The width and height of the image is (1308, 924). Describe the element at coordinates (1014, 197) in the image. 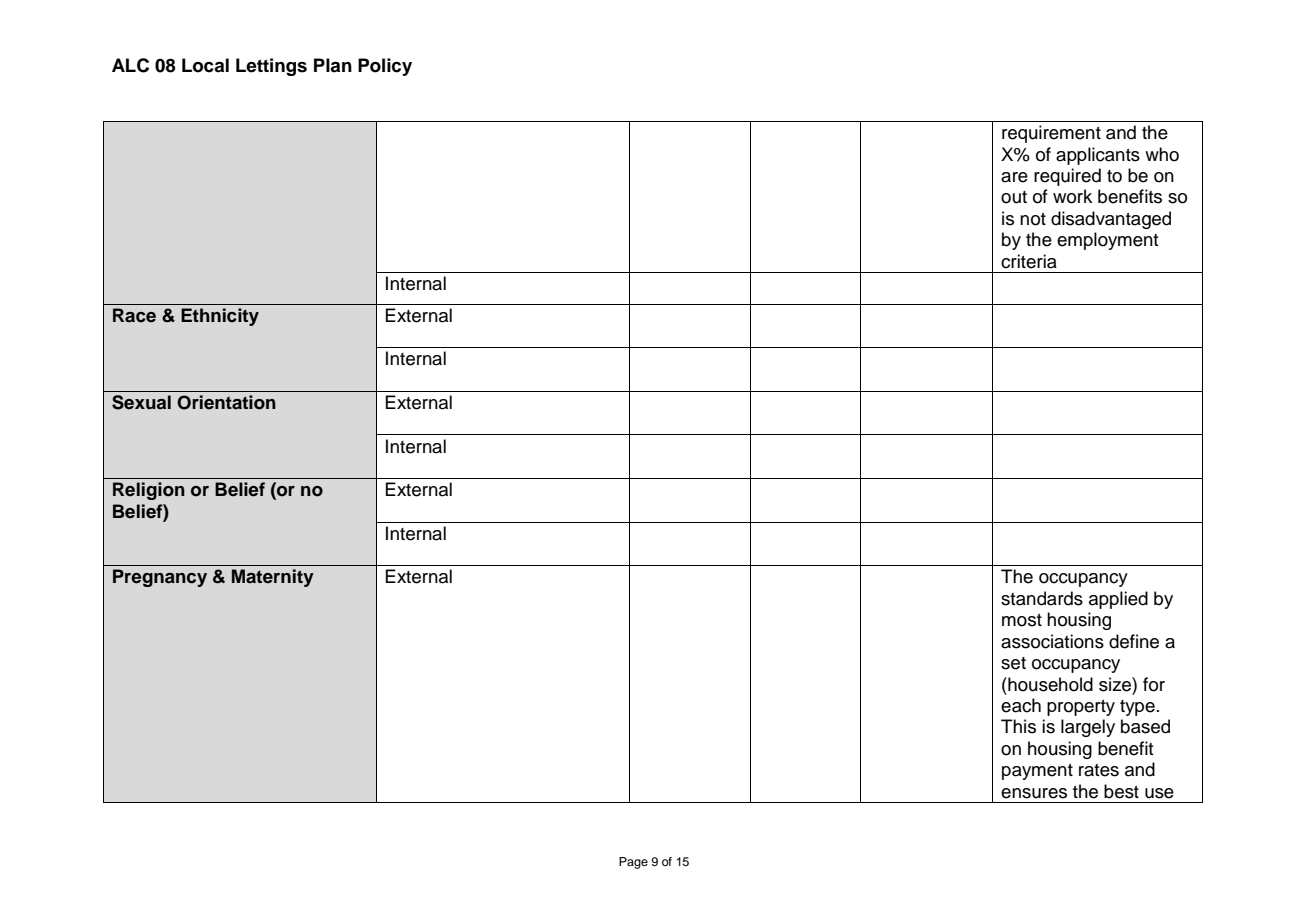

I see `out` at that location.
